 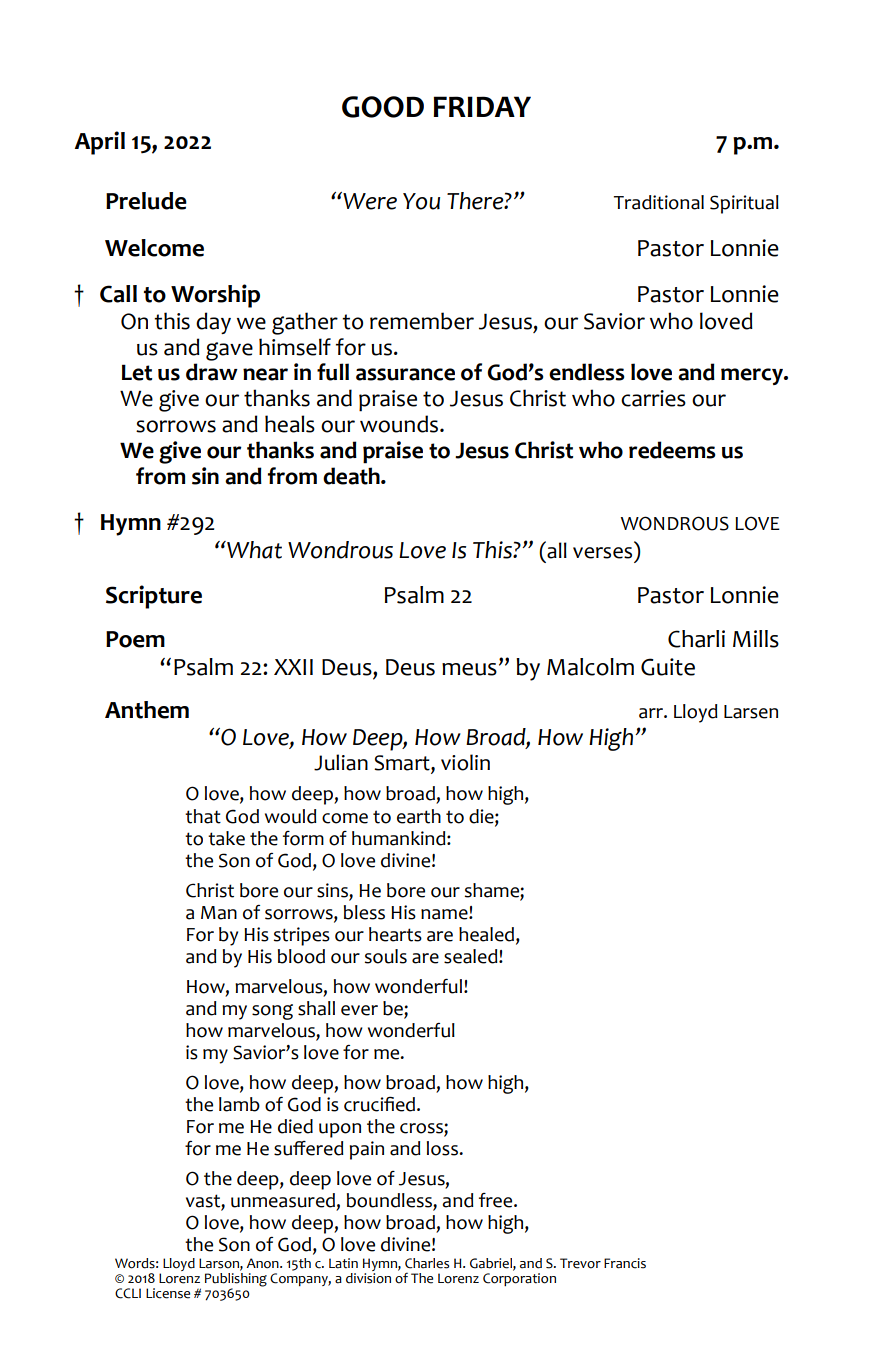 What do you see at coordinates (427, 1263) in the page?
I see `Charles` at bounding box center [427, 1263].
